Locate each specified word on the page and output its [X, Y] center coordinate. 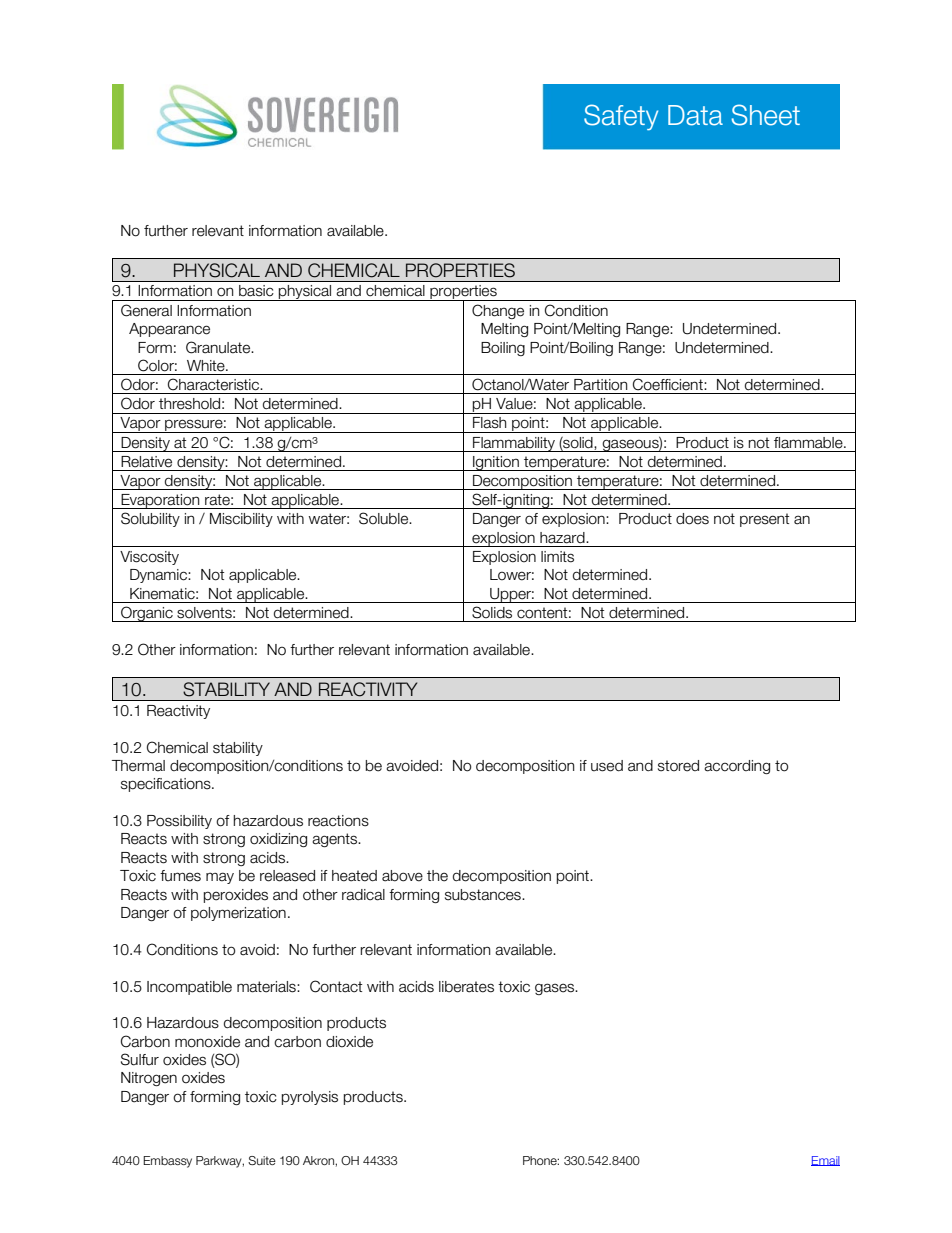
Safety [621, 117]
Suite [262, 1160]
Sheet [766, 115]
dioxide [349, 1042]
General [146, 310]
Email [825, 1161]
